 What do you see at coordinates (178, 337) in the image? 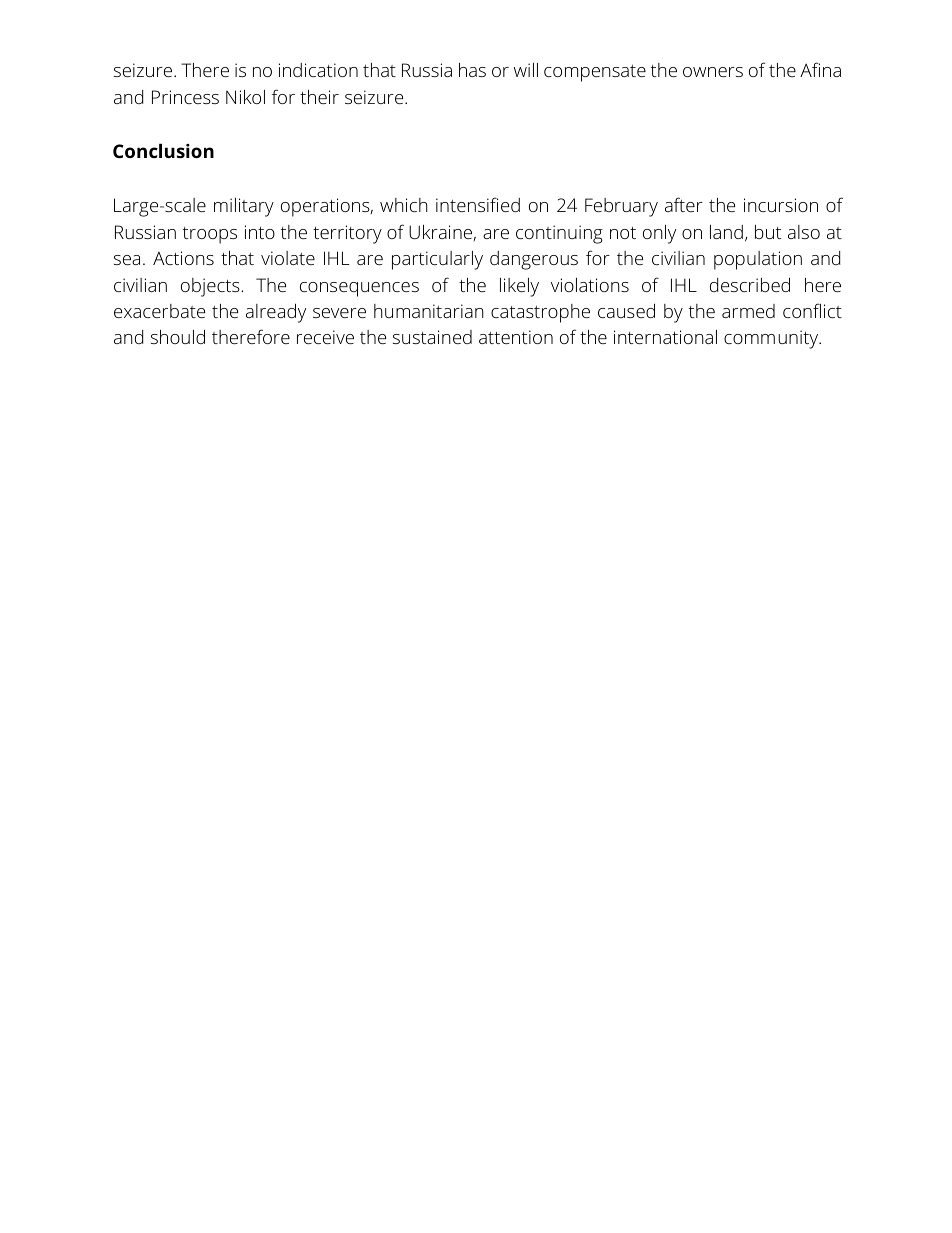
I see `should` at bounding box center [178, 337].
